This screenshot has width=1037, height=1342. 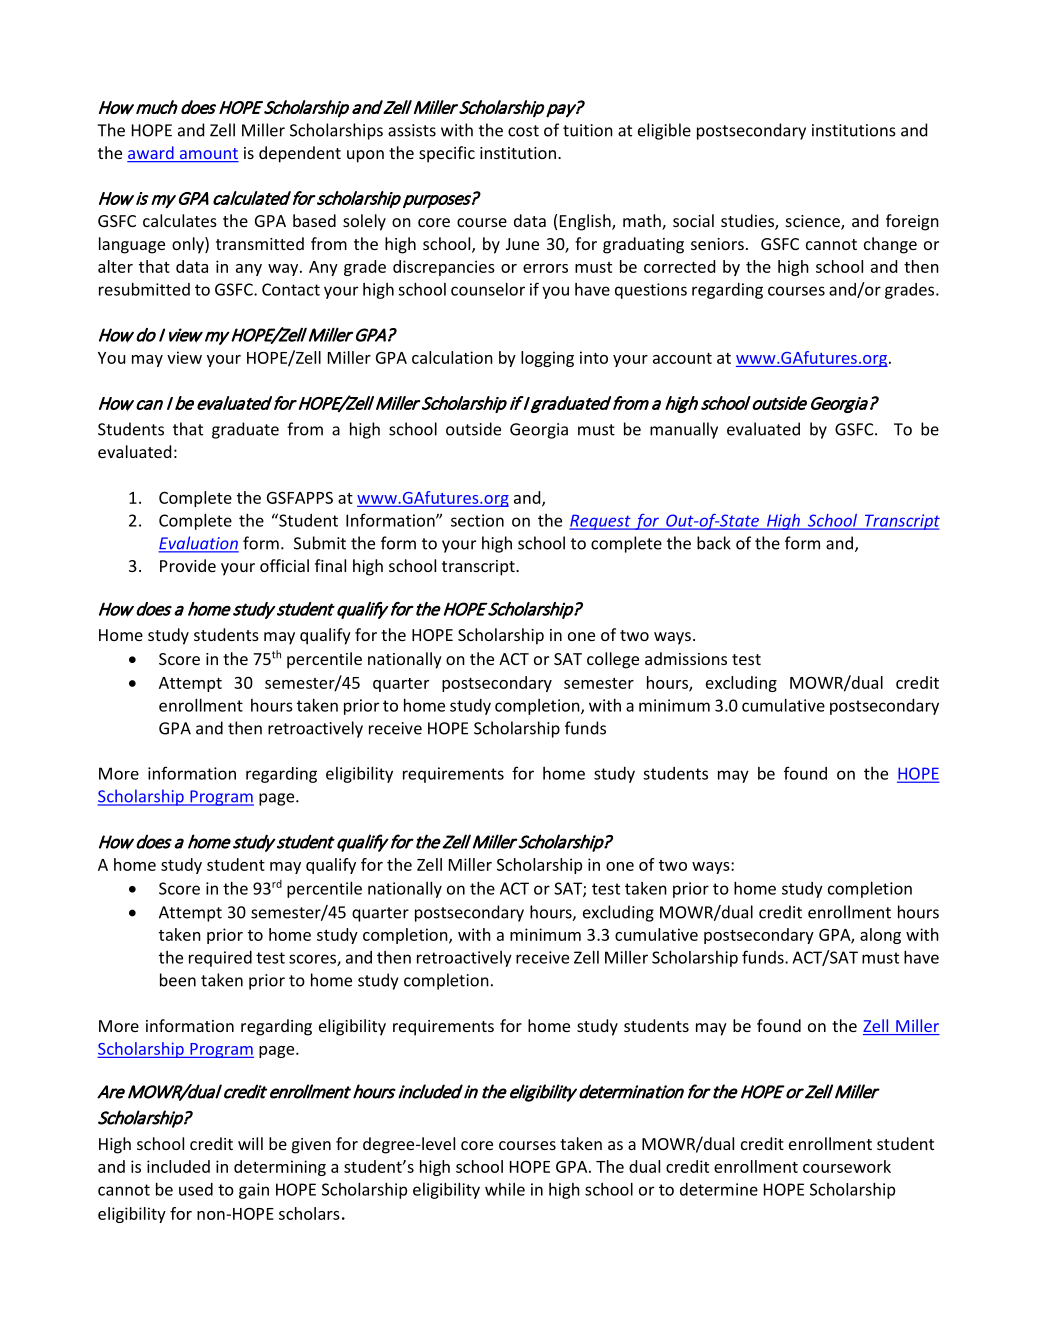 I want to click on will, so click(x=250, y=1143).
